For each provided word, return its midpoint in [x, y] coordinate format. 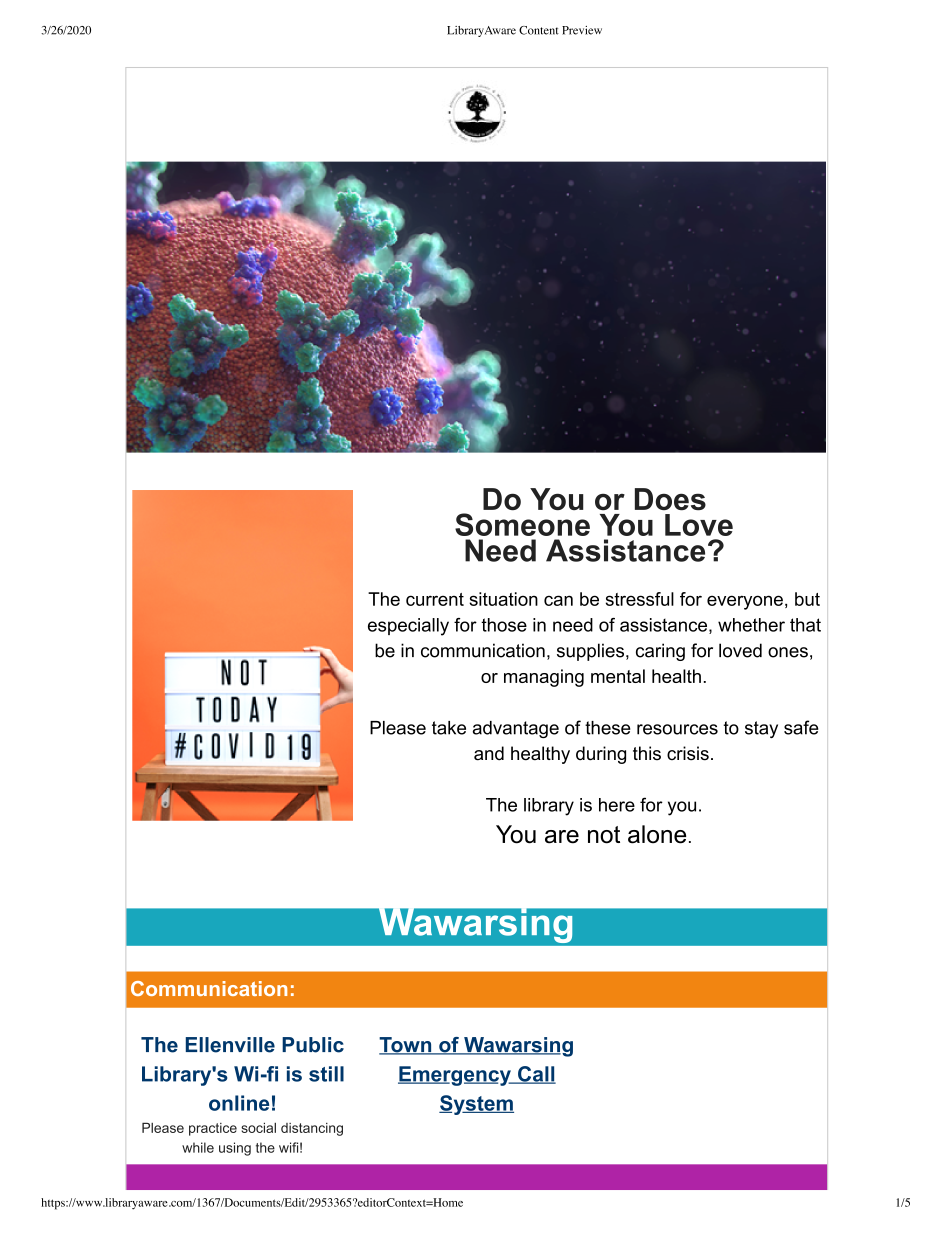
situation [503, 599]
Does [670, 499]
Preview [582, 30]
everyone [745, 602]
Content [539, 30]
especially [408, 627]
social [258, 1127]
